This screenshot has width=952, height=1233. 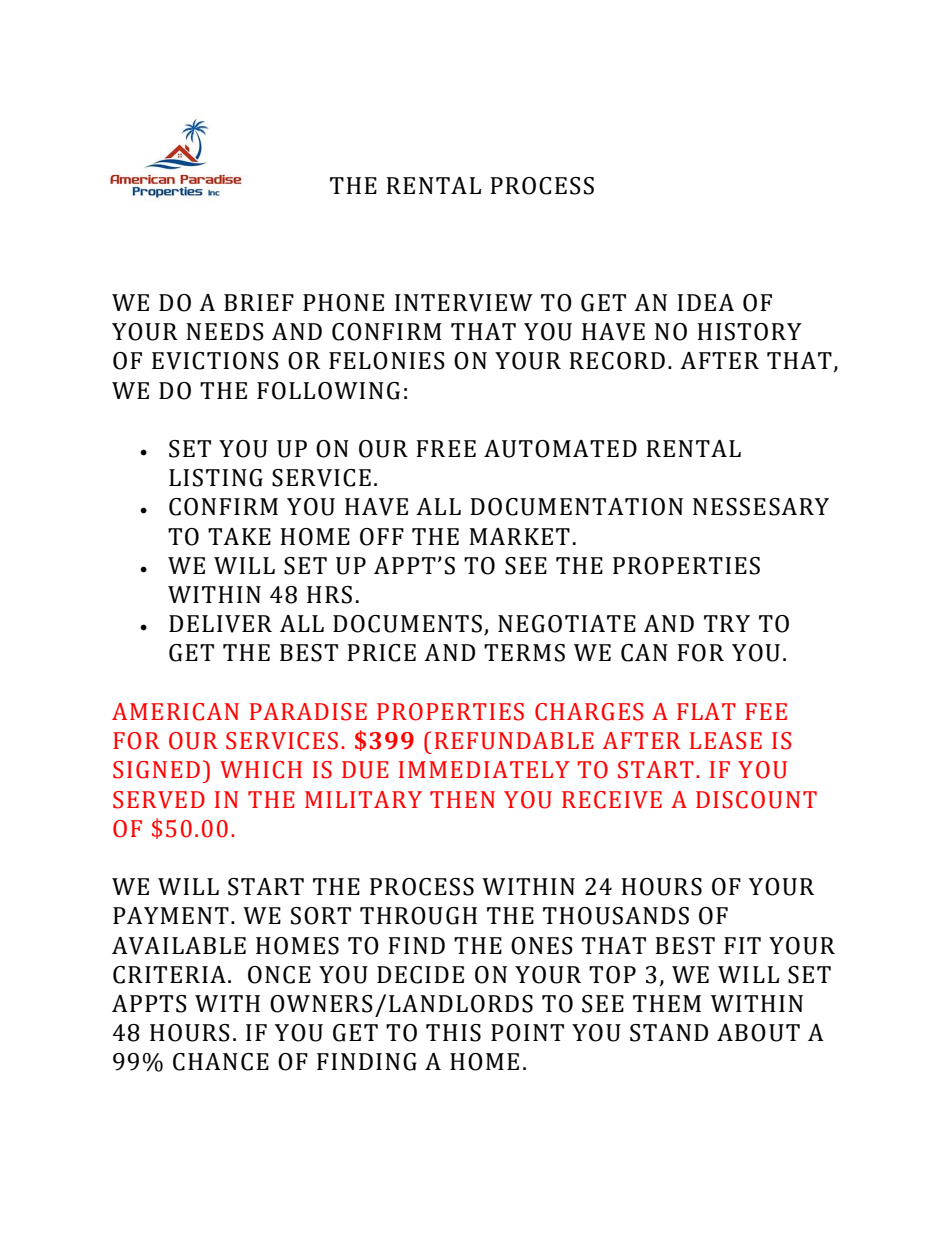 I want to click on MARKET, so click(x=519, y=536).
